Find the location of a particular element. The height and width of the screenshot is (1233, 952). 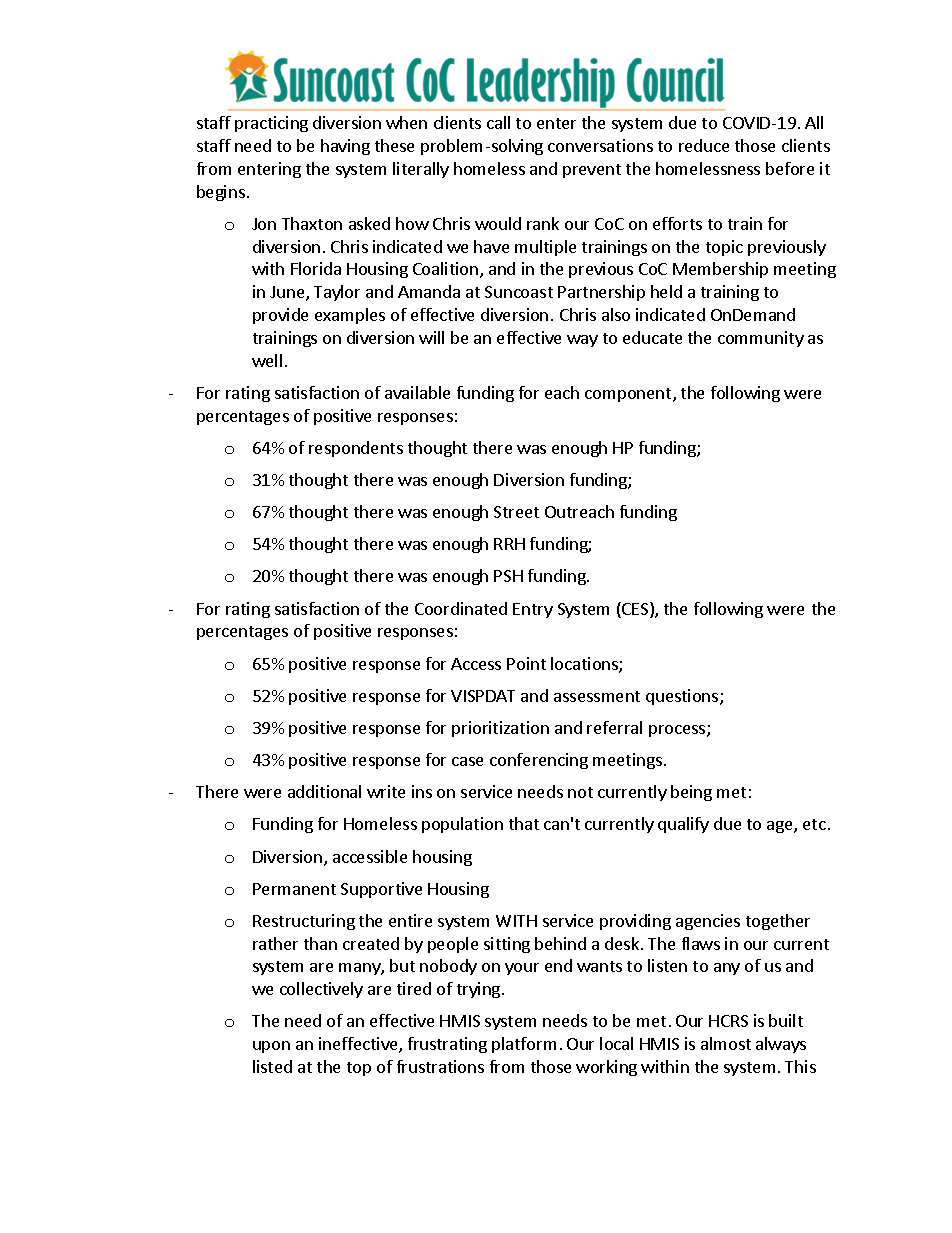

call is located at coordinates (498, 122).
